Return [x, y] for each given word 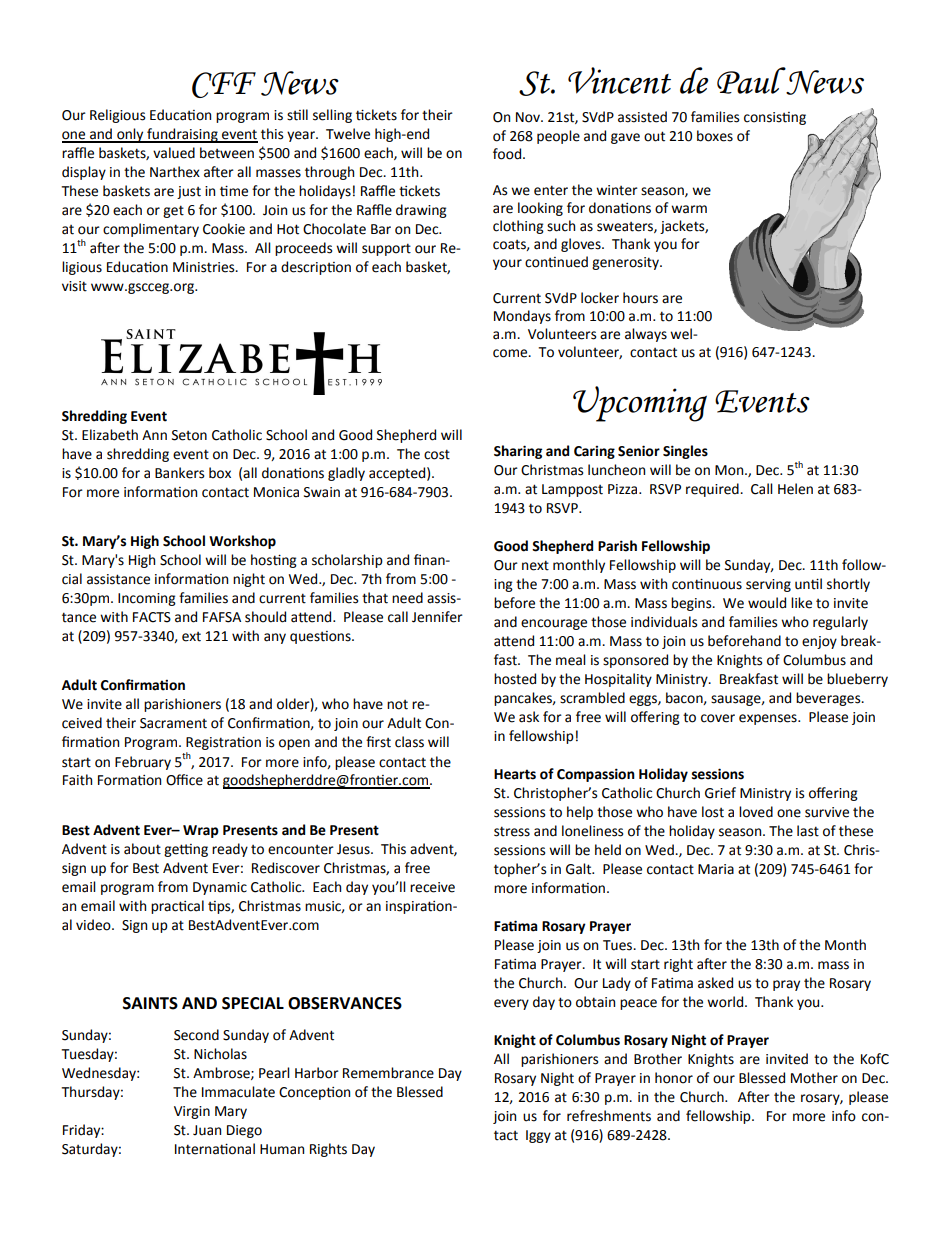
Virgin [192, 1112]
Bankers [179, 473]
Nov [529, 117]
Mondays [522, 317]
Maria [716, 869]
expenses [769, 719]
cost [437, 454]
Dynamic [220, 888]
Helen [795, 489]
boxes [715, 136]
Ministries [205, 267]
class [409, 742]
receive [432, 887]
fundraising [182, 135]
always [646, 335]
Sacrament [173, 723]
